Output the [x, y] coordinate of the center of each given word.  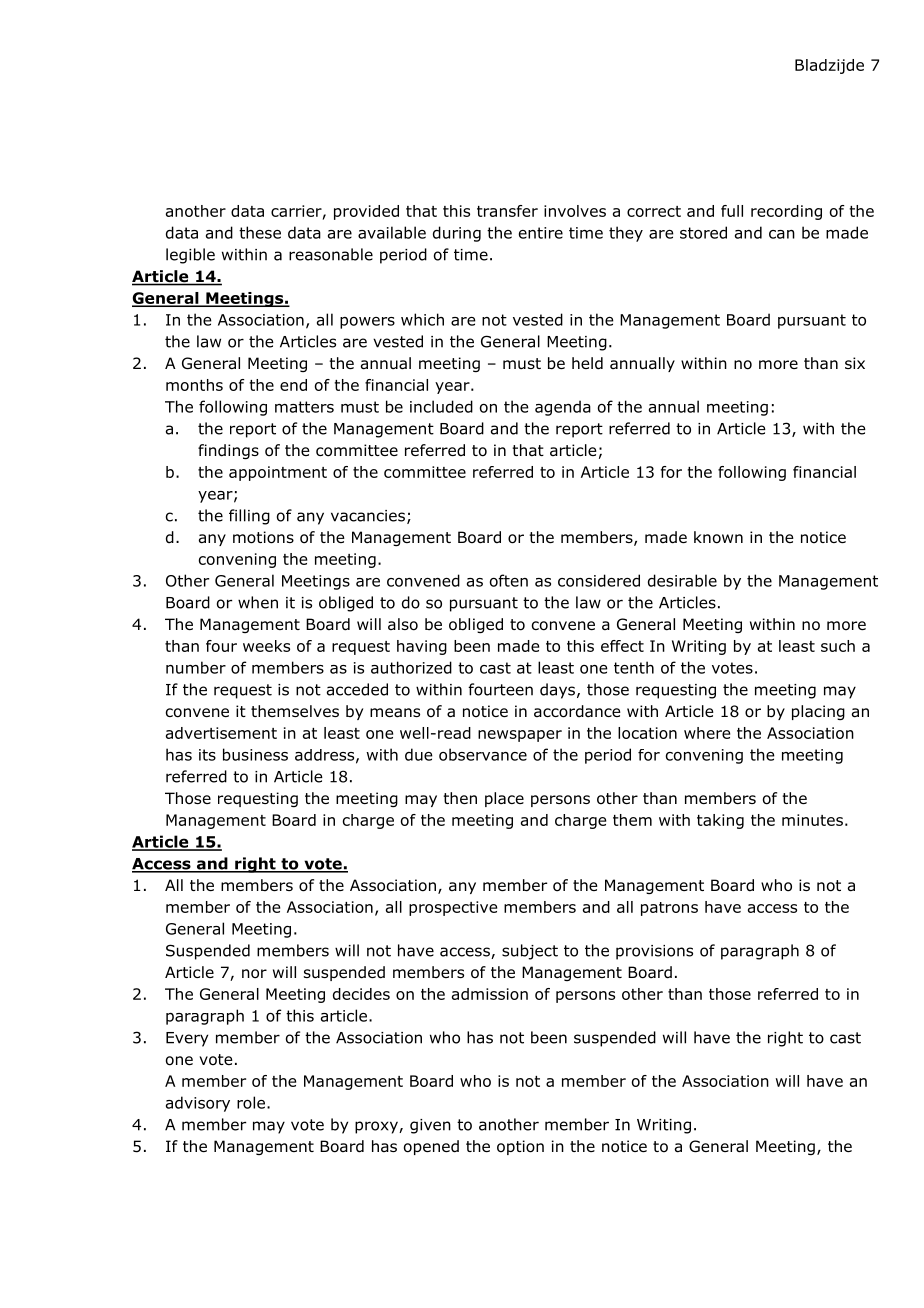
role [251, 1102]
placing [818, 712]
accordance [577, 711]
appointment [278, 473]
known [718, 537]
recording [786, 212]
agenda [563, 408]
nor [254, 974]
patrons [669, 909]
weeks [266, 646]
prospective [453, 908]
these [260, 232]
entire [541, 233]
